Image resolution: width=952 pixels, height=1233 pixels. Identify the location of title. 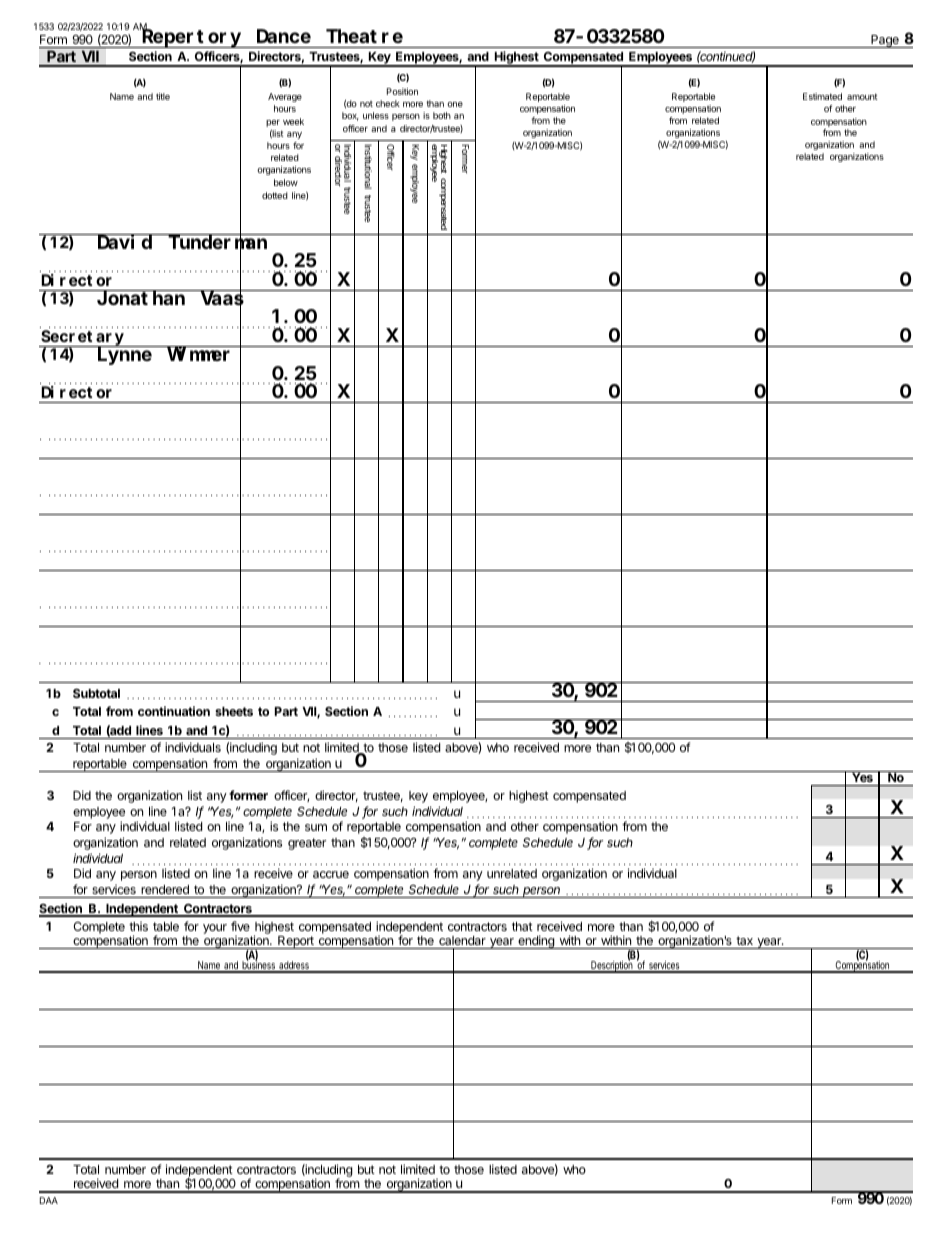
(163, 96).
